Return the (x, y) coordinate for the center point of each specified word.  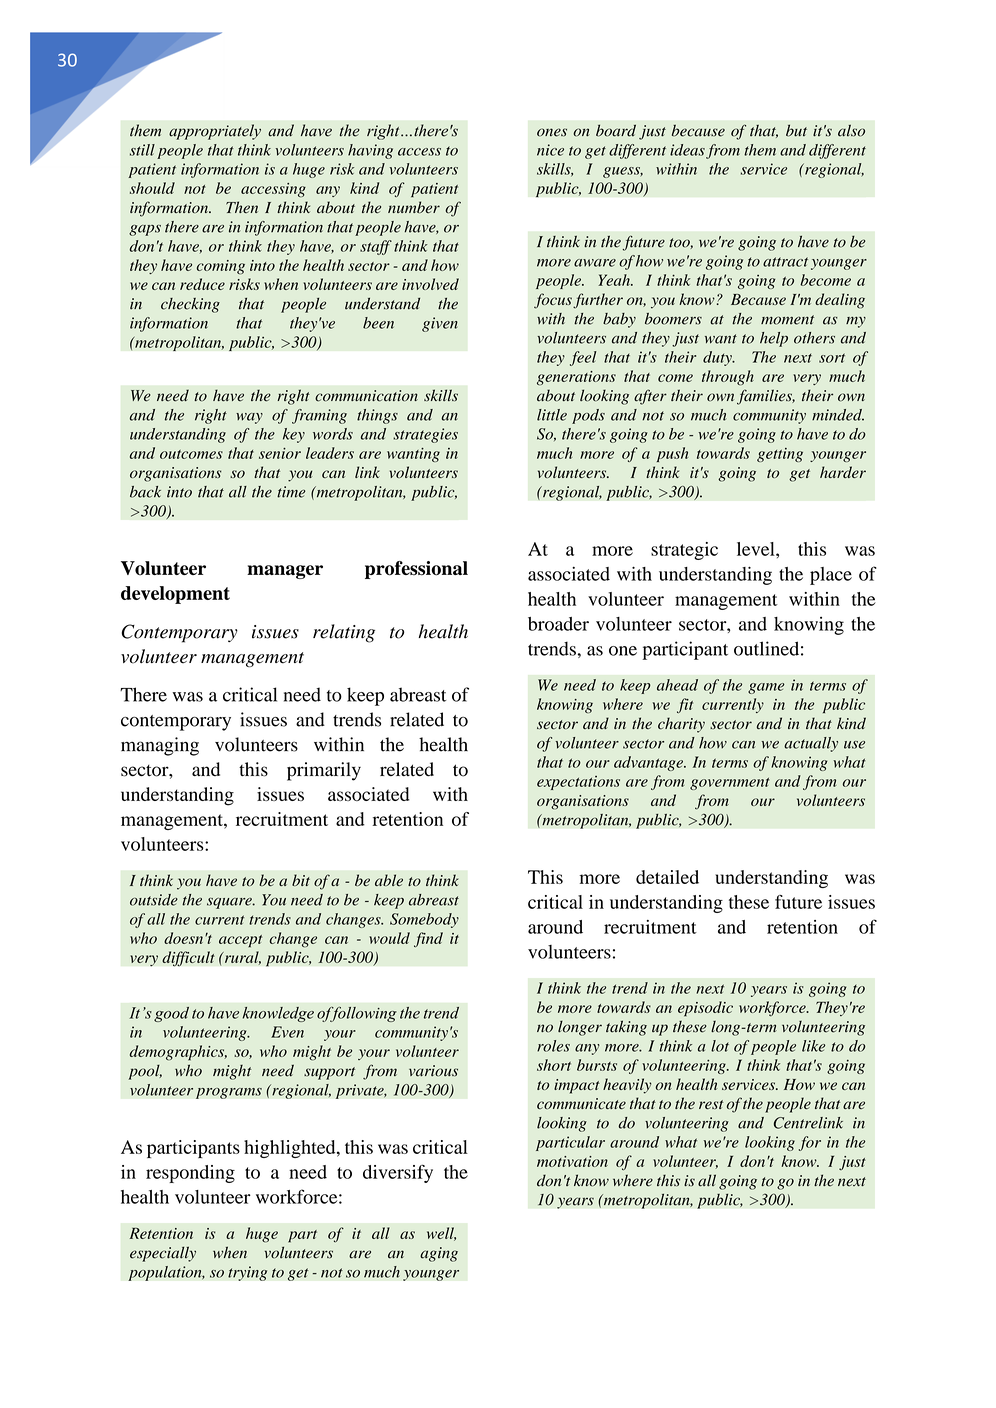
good (171, 1014)
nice (550, 150)
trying (248, 1273)
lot (720, 1046)
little (552, 415)
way (249, 418)
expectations (578, 783)
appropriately (215, 132)
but (796, 130)
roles (553, 1046)
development (175, 595)
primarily (324, 771)
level (757, 549)
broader (558, 624)
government (729, 784)
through (728, 378)
